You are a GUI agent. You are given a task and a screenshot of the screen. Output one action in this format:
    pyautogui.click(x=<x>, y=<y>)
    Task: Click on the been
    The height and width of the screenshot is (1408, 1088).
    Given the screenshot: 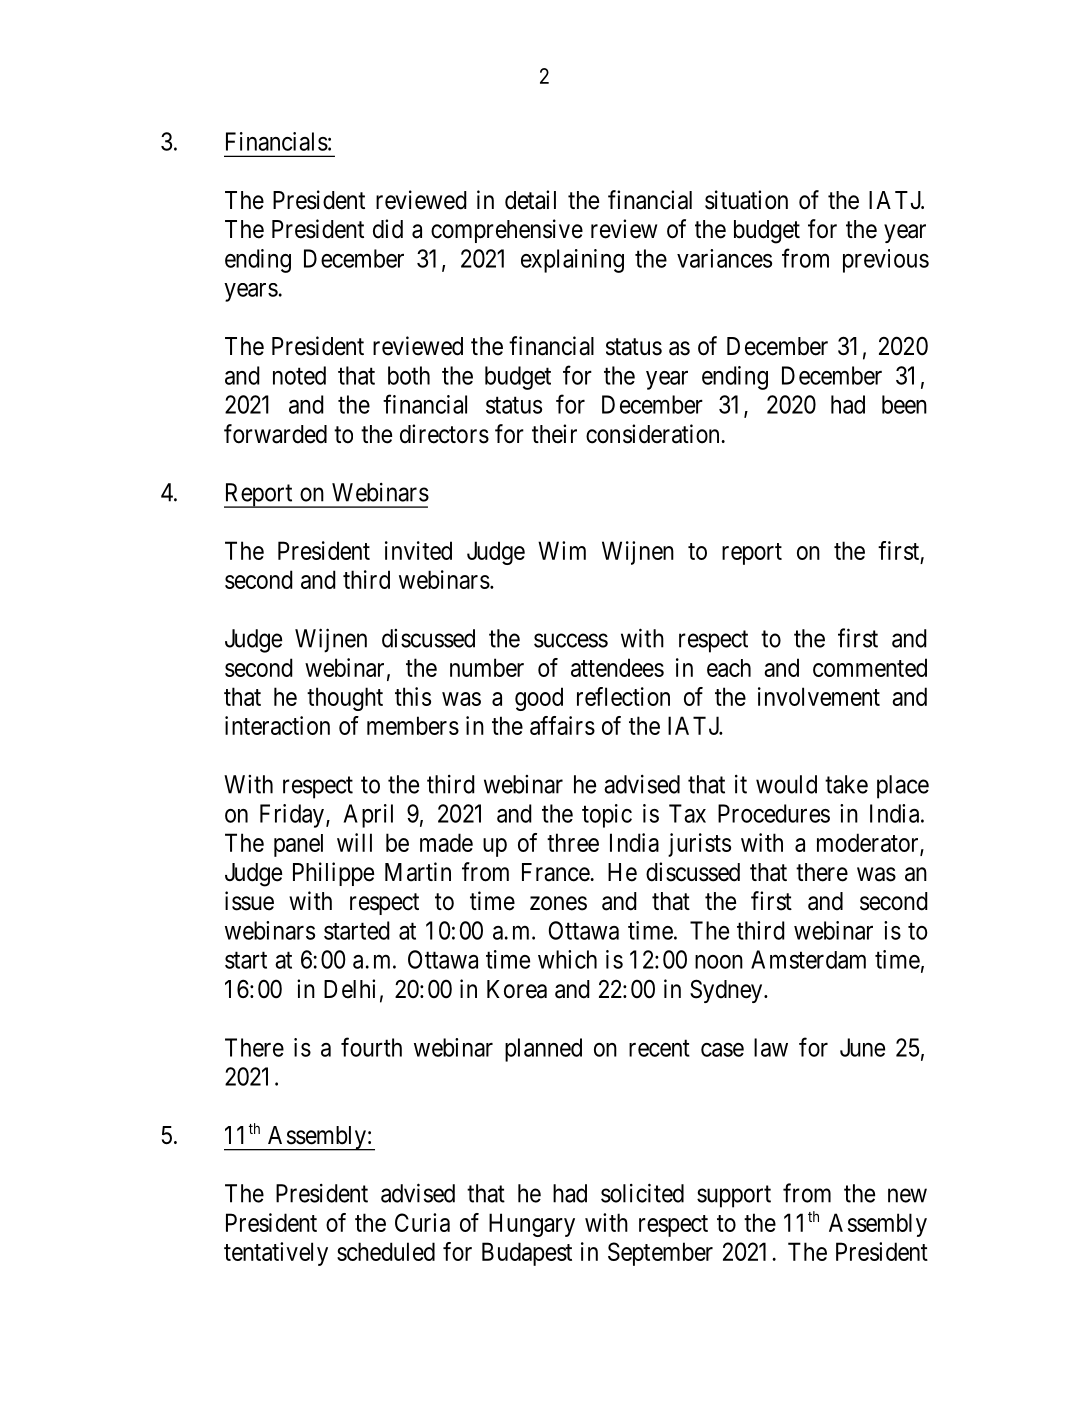 What is the action you would take?
    pyautogui.click(x=904, y=404)
